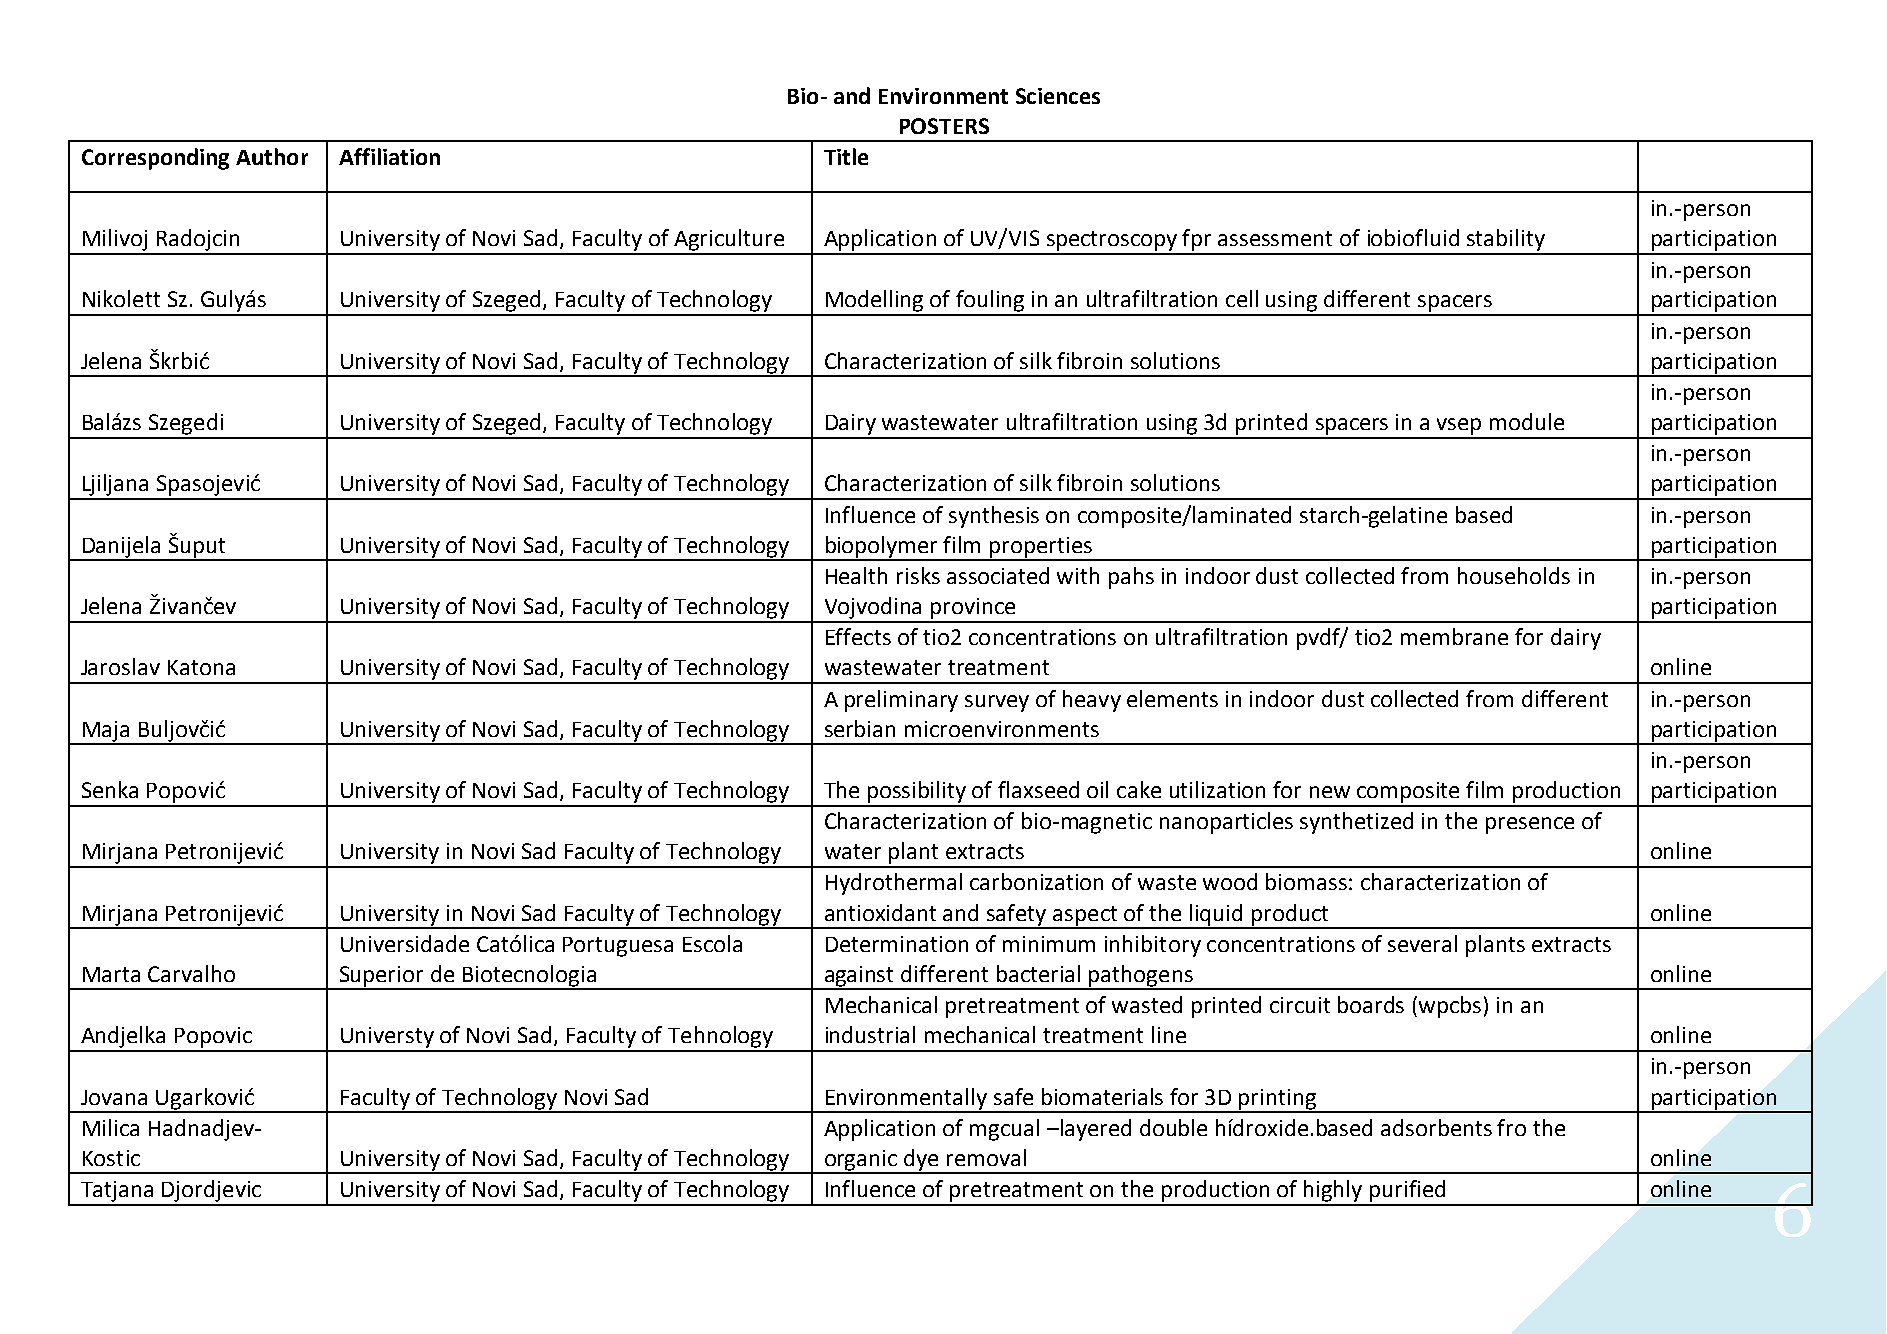 Image resolution: width=1887 pixels, height=1334 pixels. I want to click on Author, so click(272, 156).
